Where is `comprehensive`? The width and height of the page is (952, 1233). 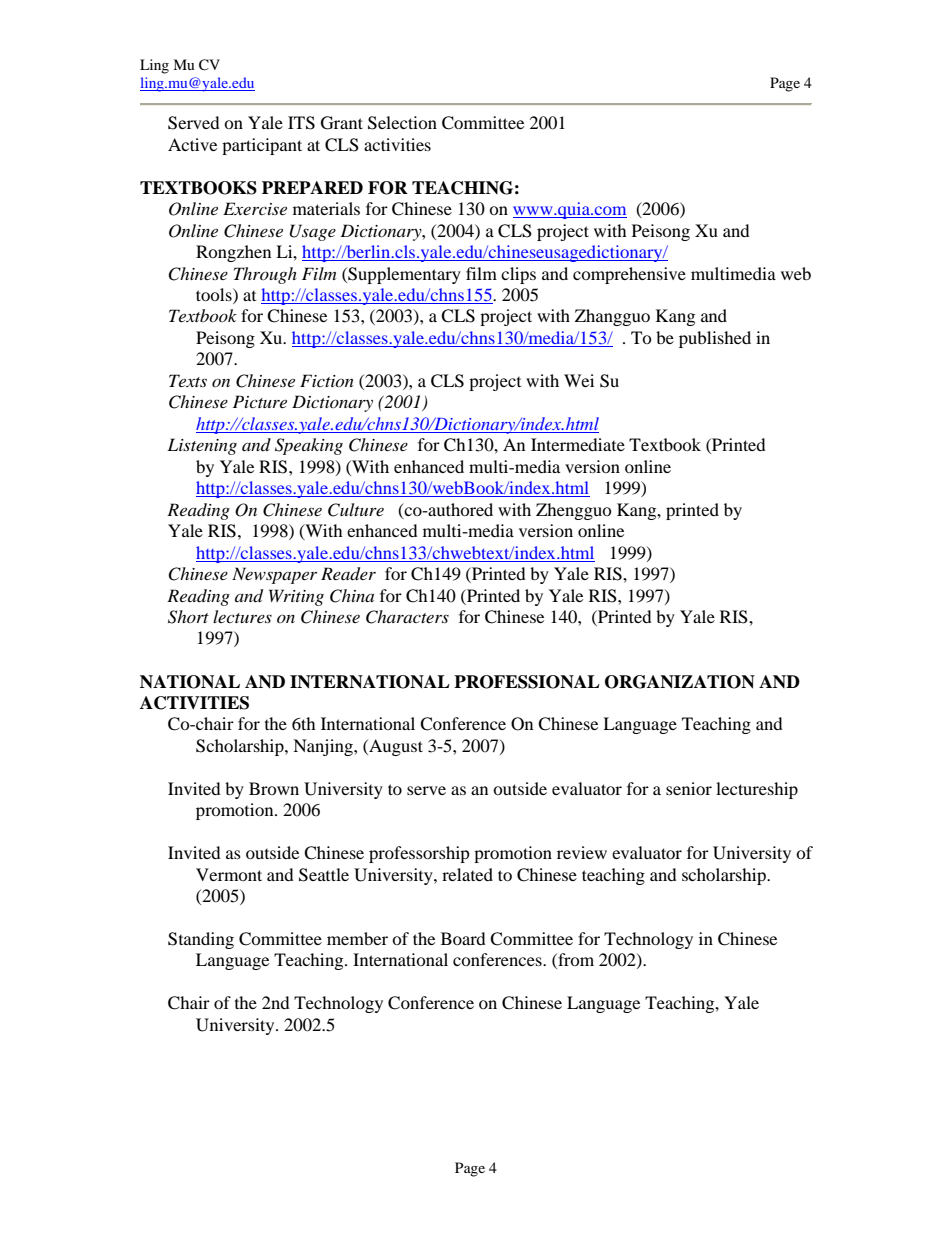
comprehensive is located at coordinates (629, 275).
